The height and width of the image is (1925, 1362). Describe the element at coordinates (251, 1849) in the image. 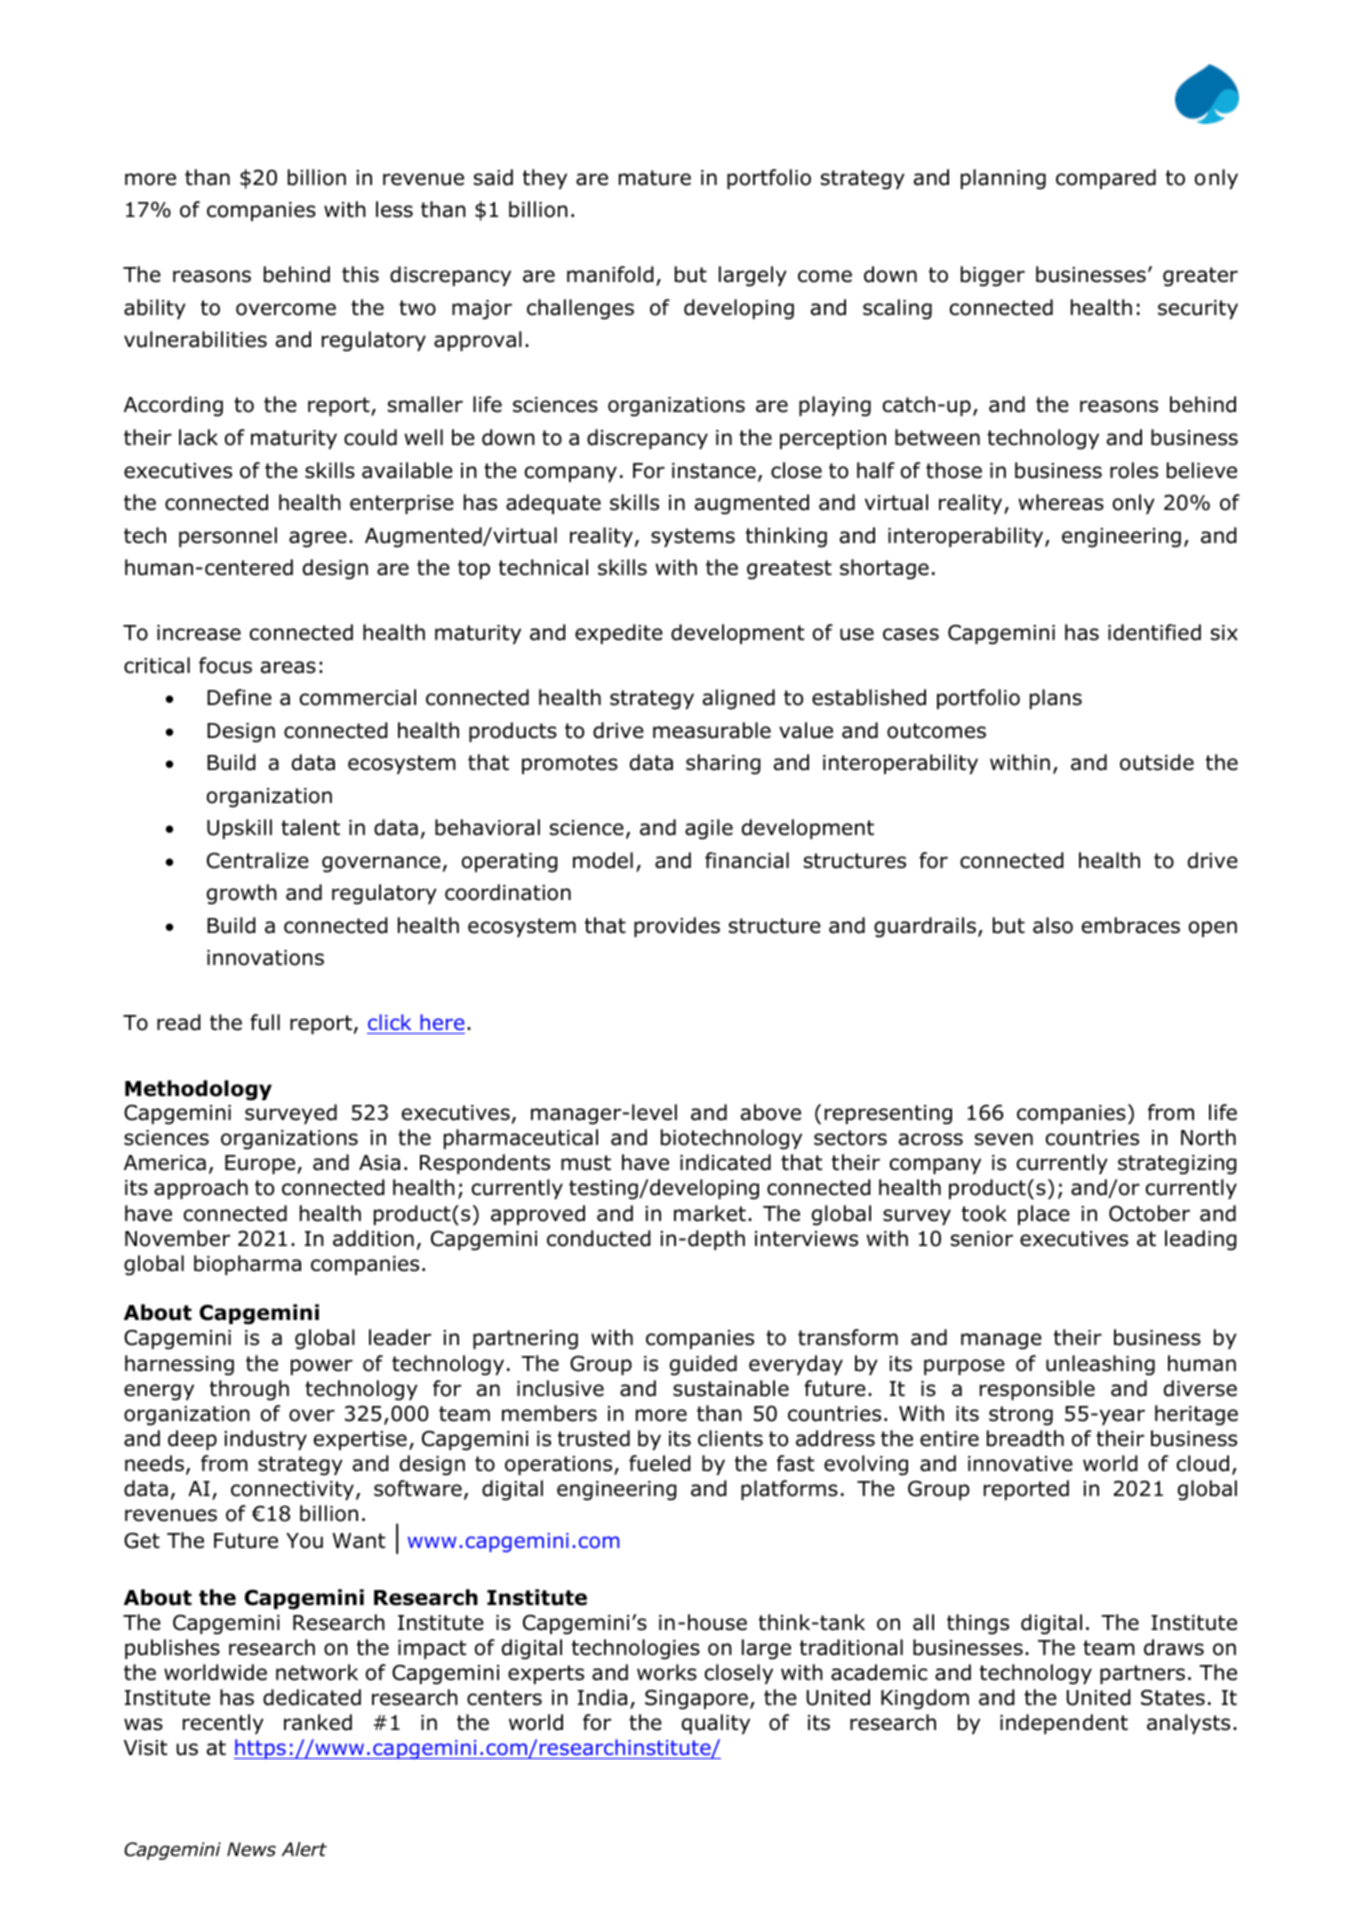

I see `News` at that location.
